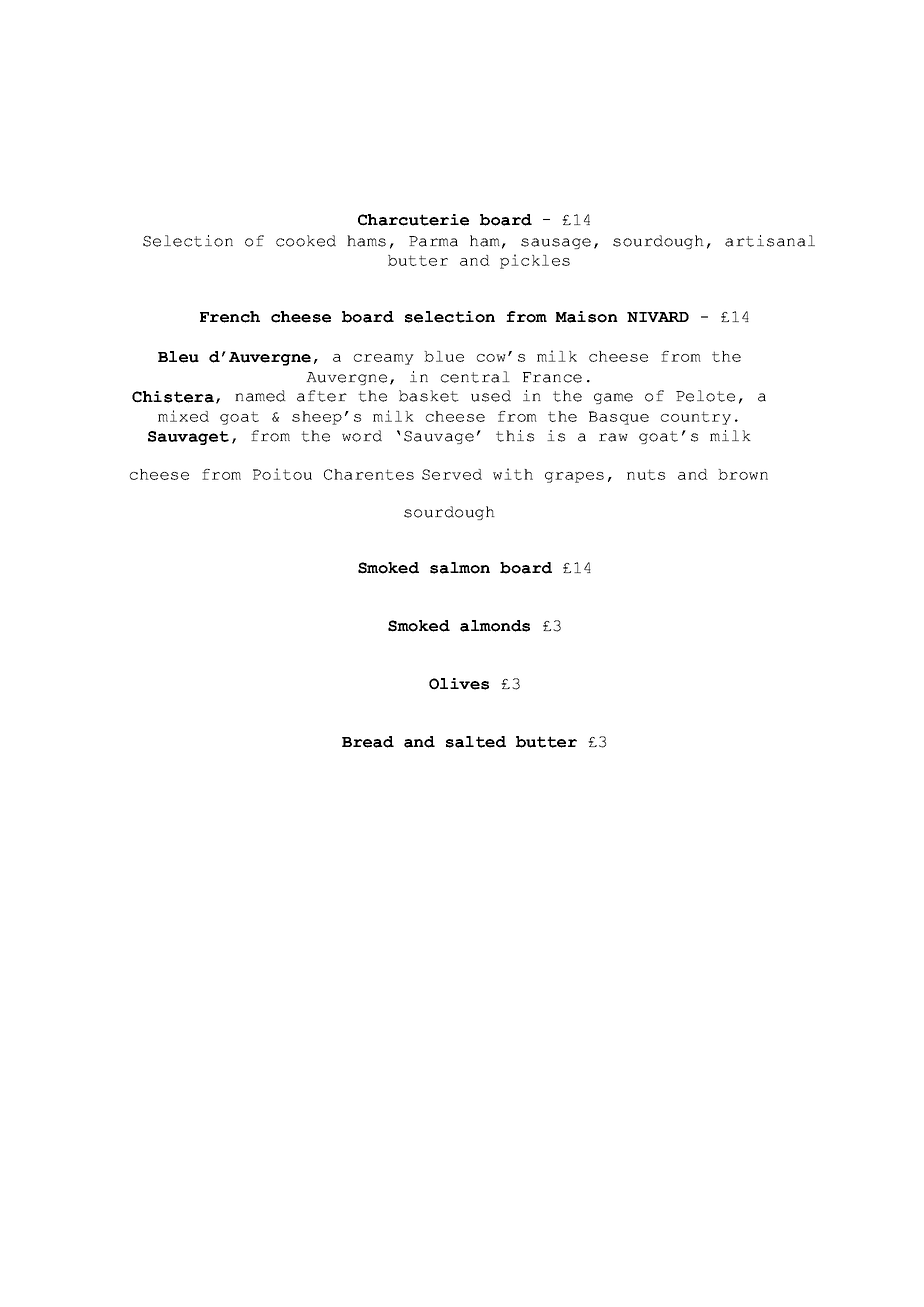 The width and height of the page is (924, 1307). Describe the element at coordinates (368, 742) in the page. I see `Bread` at that location.
